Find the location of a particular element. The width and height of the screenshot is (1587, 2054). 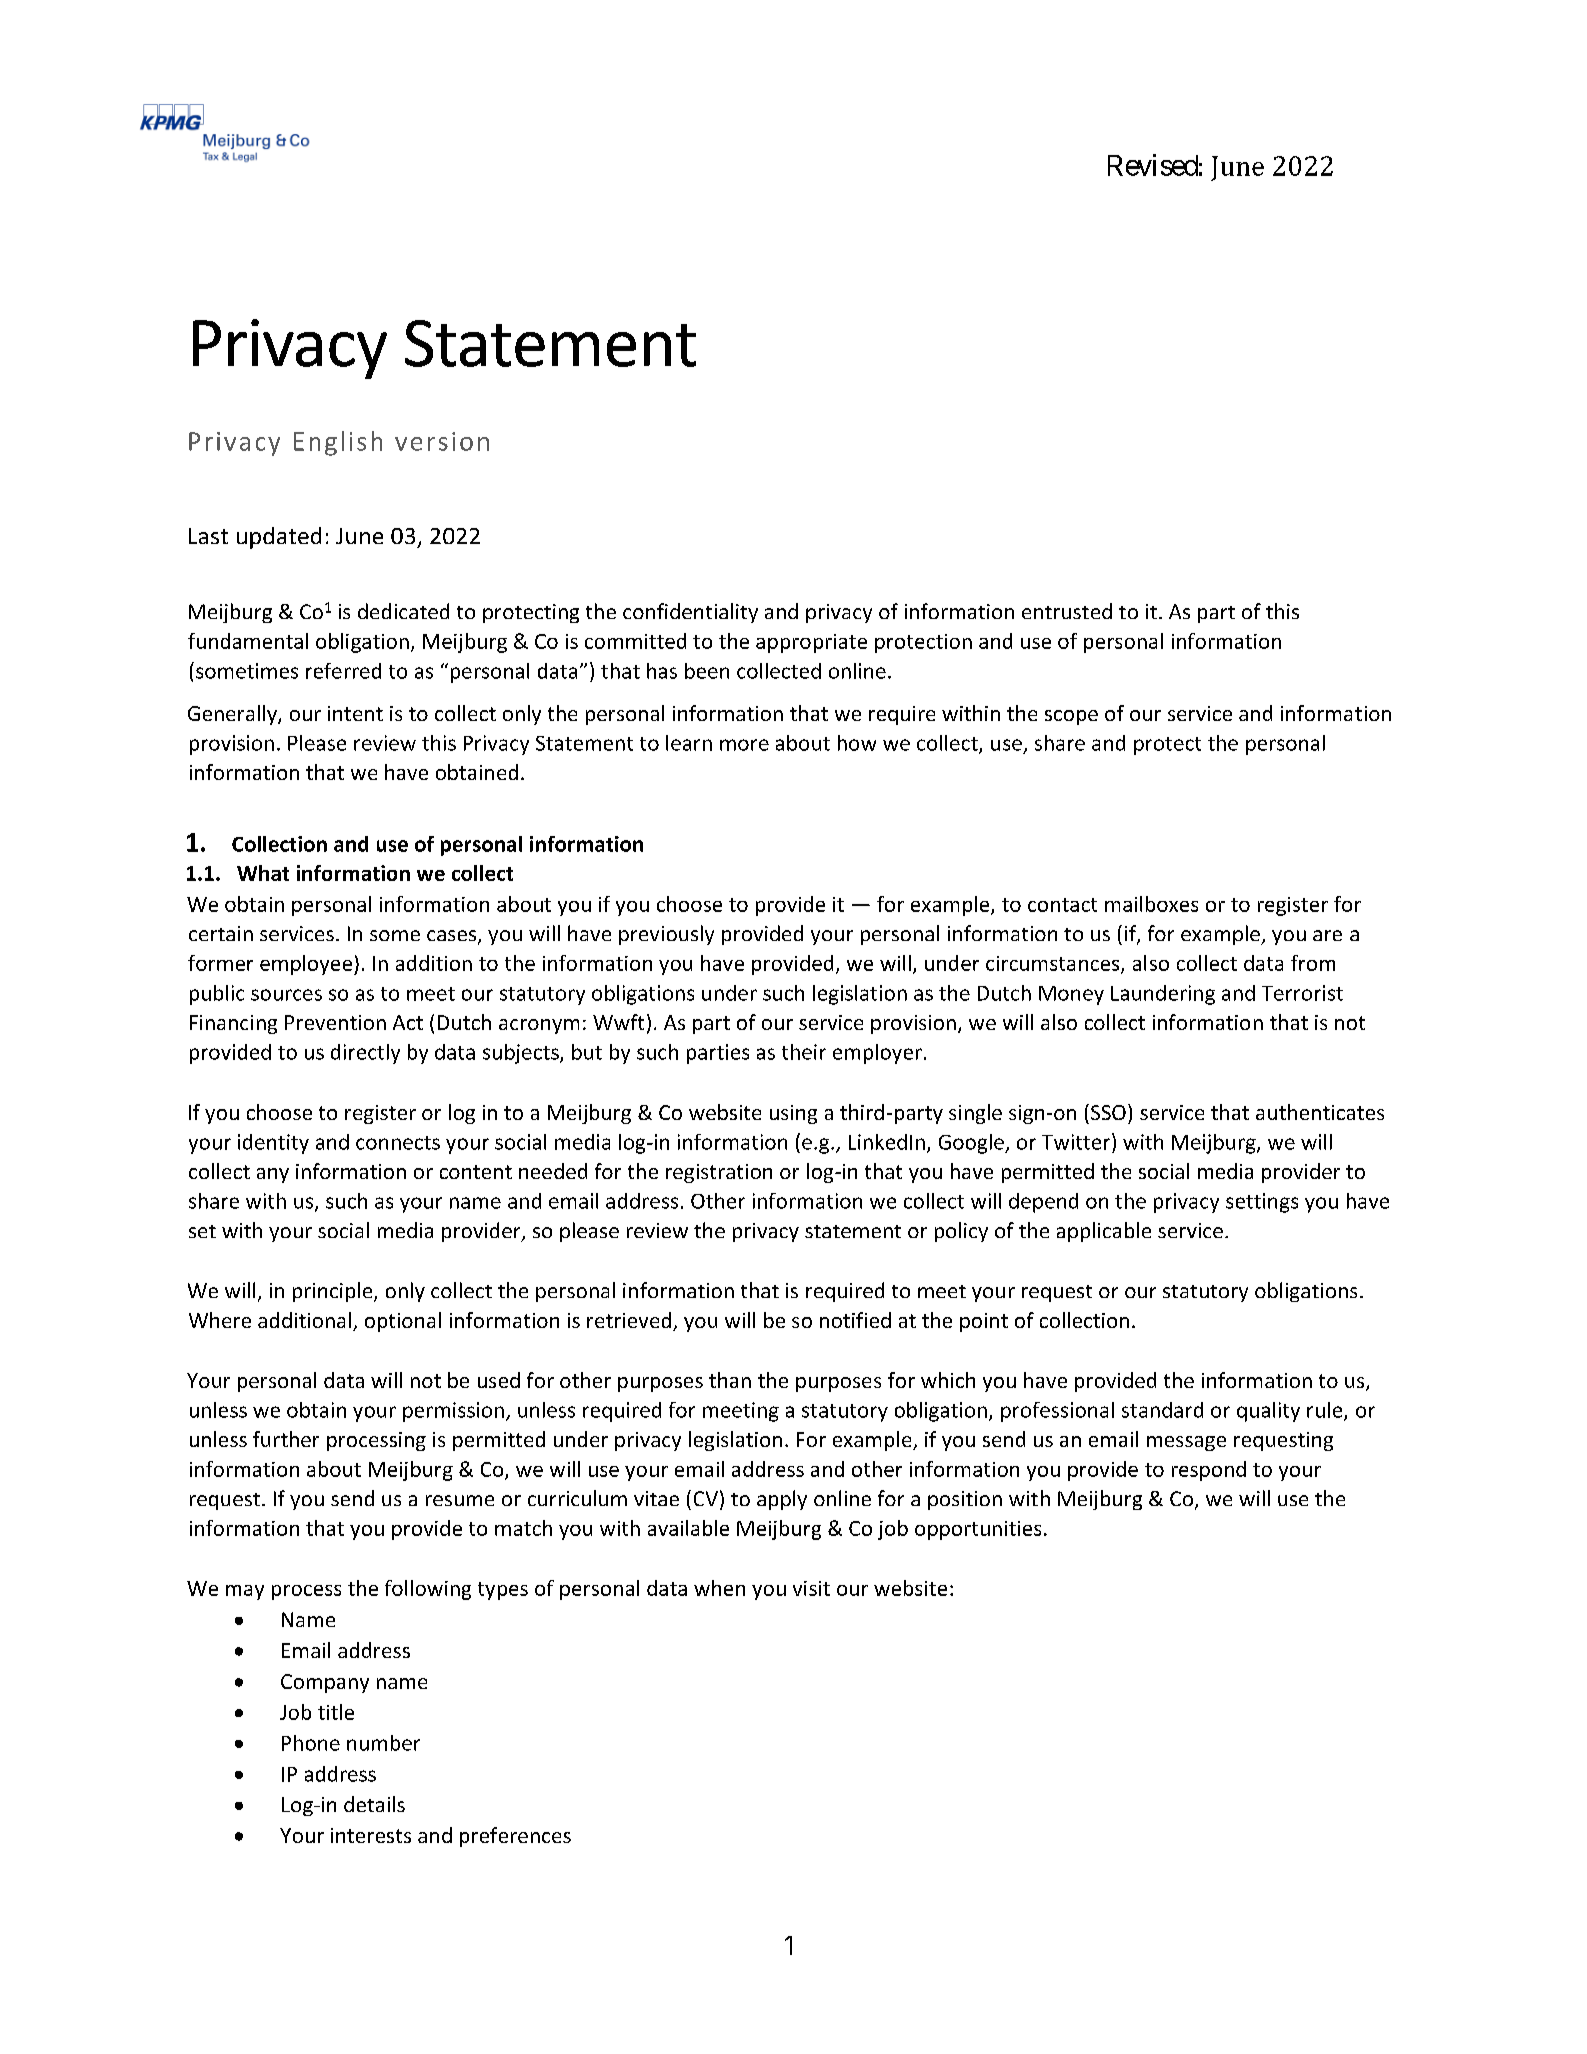

English is located at coordinates (338, 443).
